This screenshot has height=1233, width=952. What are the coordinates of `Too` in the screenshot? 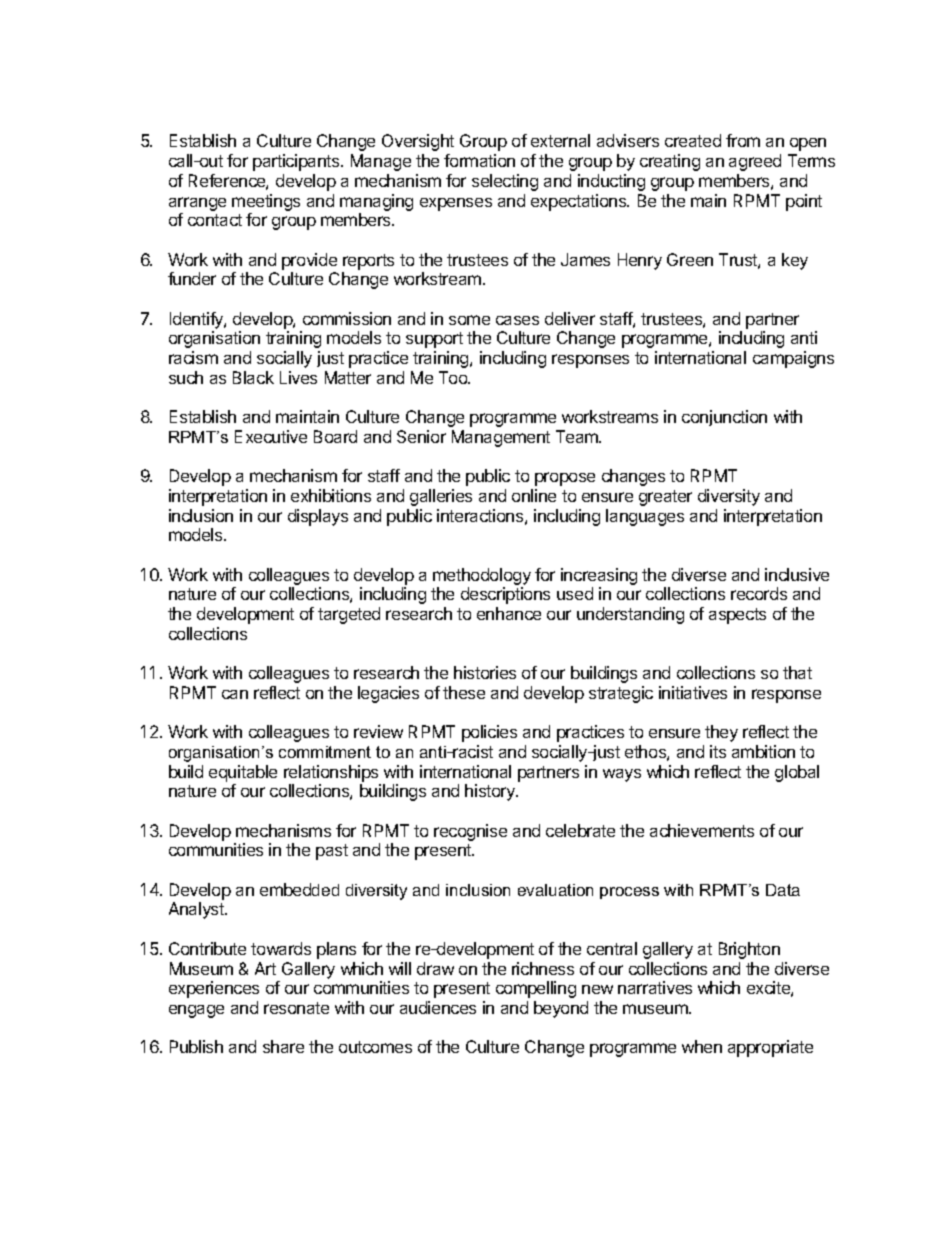 It's located at (454, 377).
